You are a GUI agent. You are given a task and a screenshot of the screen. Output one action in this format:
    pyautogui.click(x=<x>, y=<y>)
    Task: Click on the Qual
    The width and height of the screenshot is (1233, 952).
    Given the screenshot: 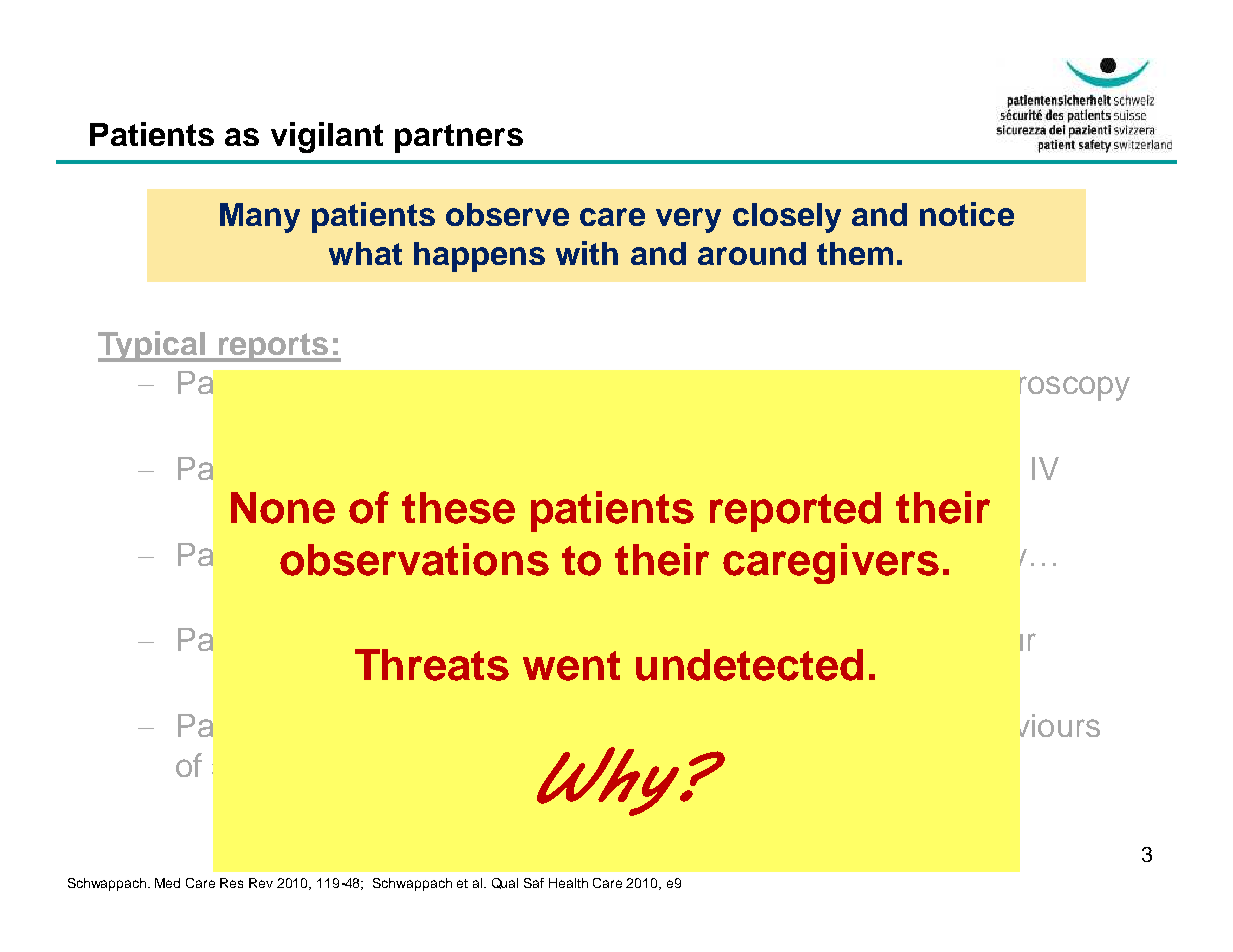 What is the action you would take?
    pyautogui.click(x=505, y=883)
